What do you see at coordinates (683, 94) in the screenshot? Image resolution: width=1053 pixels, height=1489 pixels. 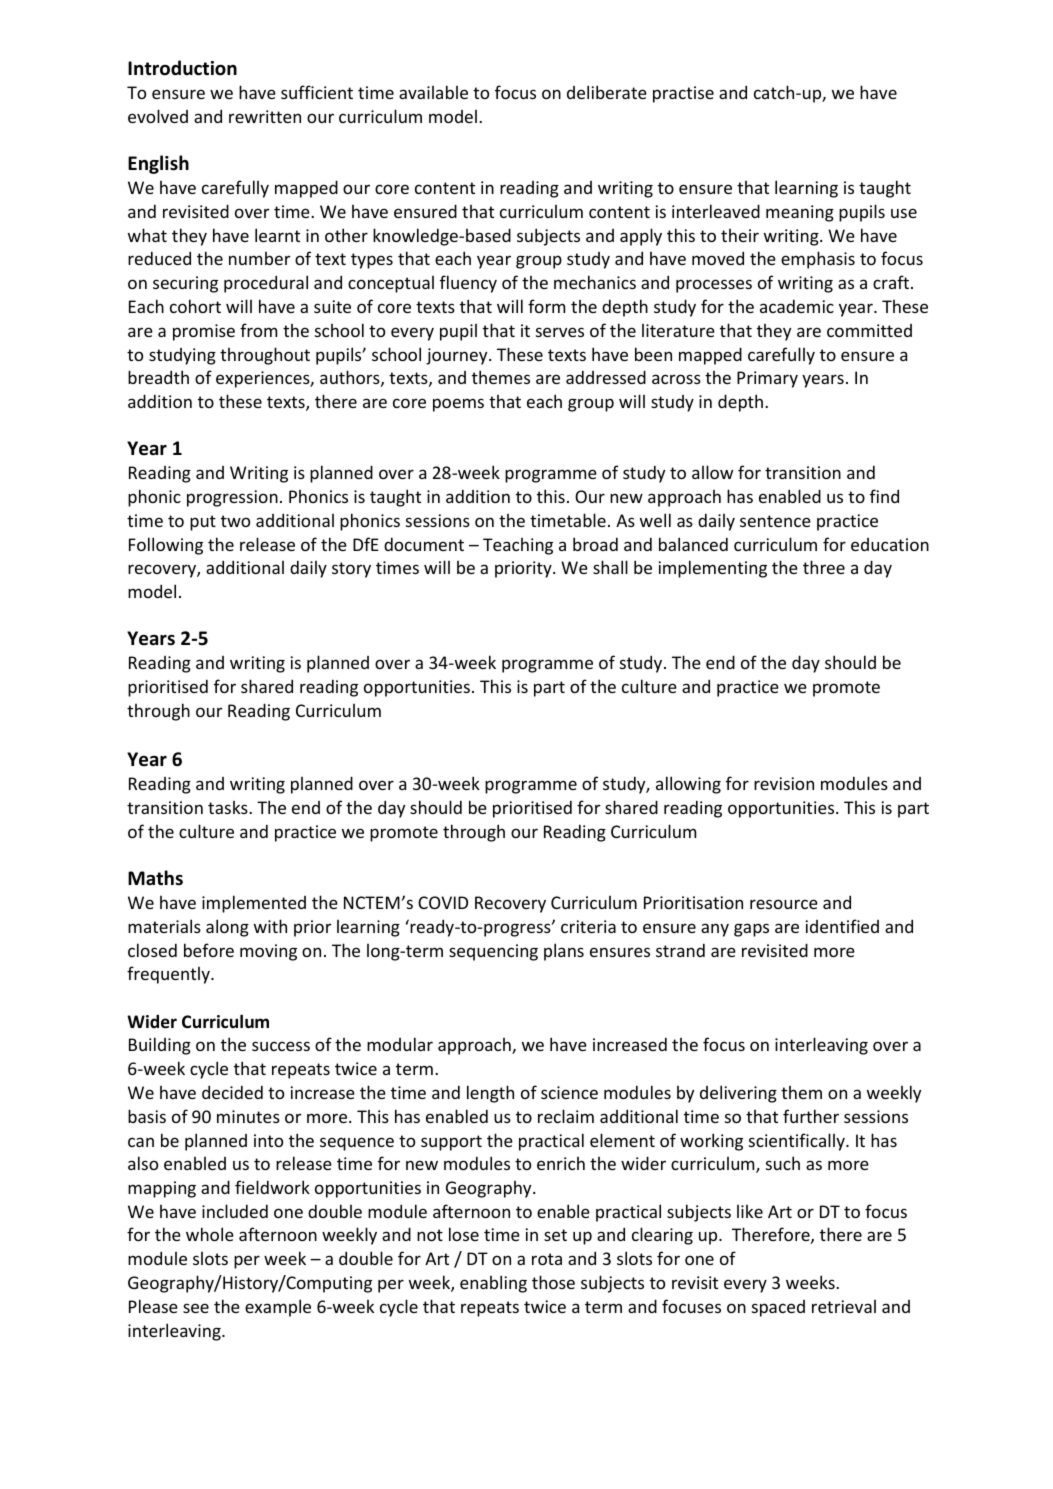 I see `practise` at bounding box center [683, 94].
